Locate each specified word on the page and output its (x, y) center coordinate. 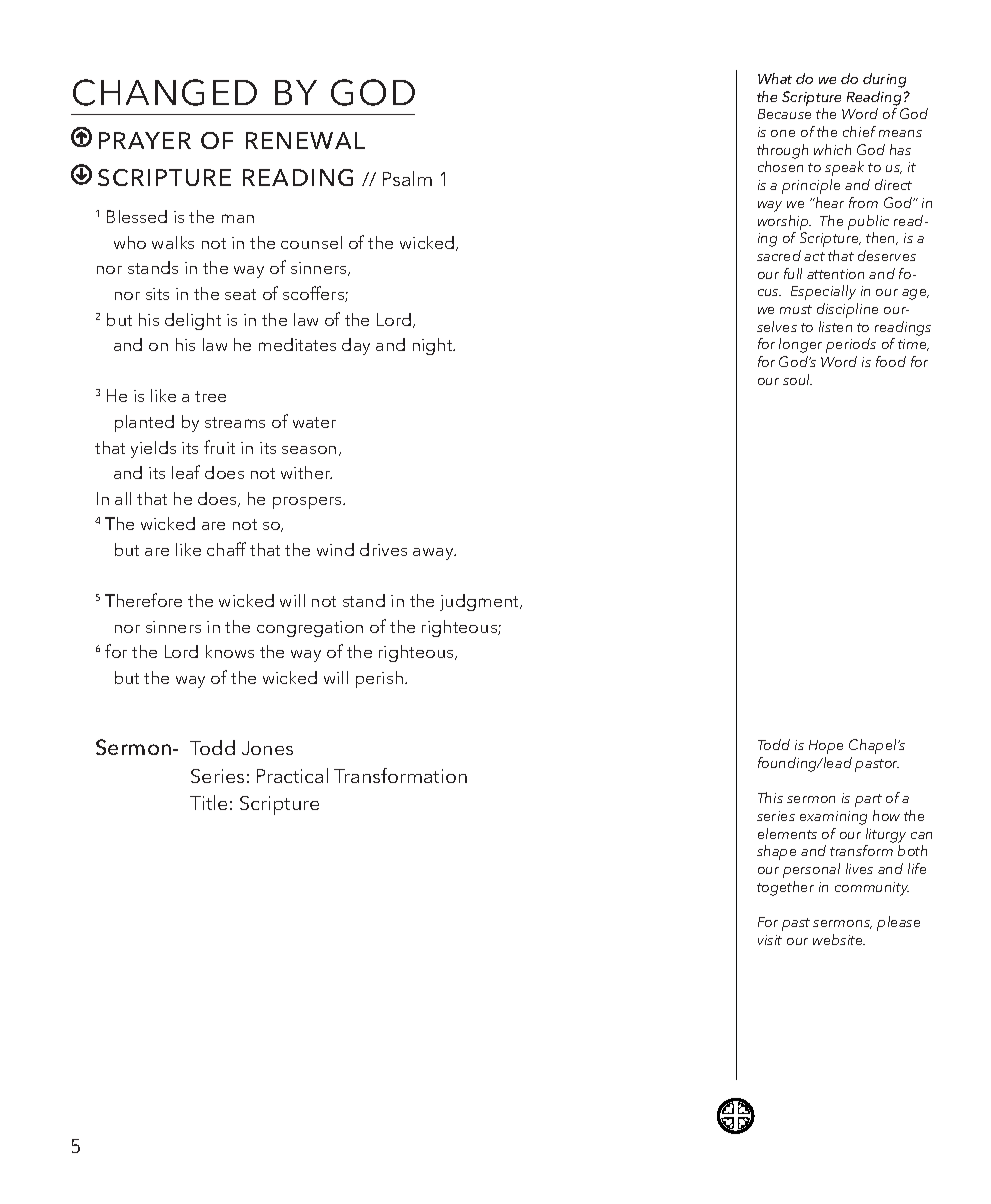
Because (784, 114)
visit (770, 940)
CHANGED (165, 92)
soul (797, 379)
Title (208, 802)
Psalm (407, 178)
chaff (226, 549)
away (434, 554)
